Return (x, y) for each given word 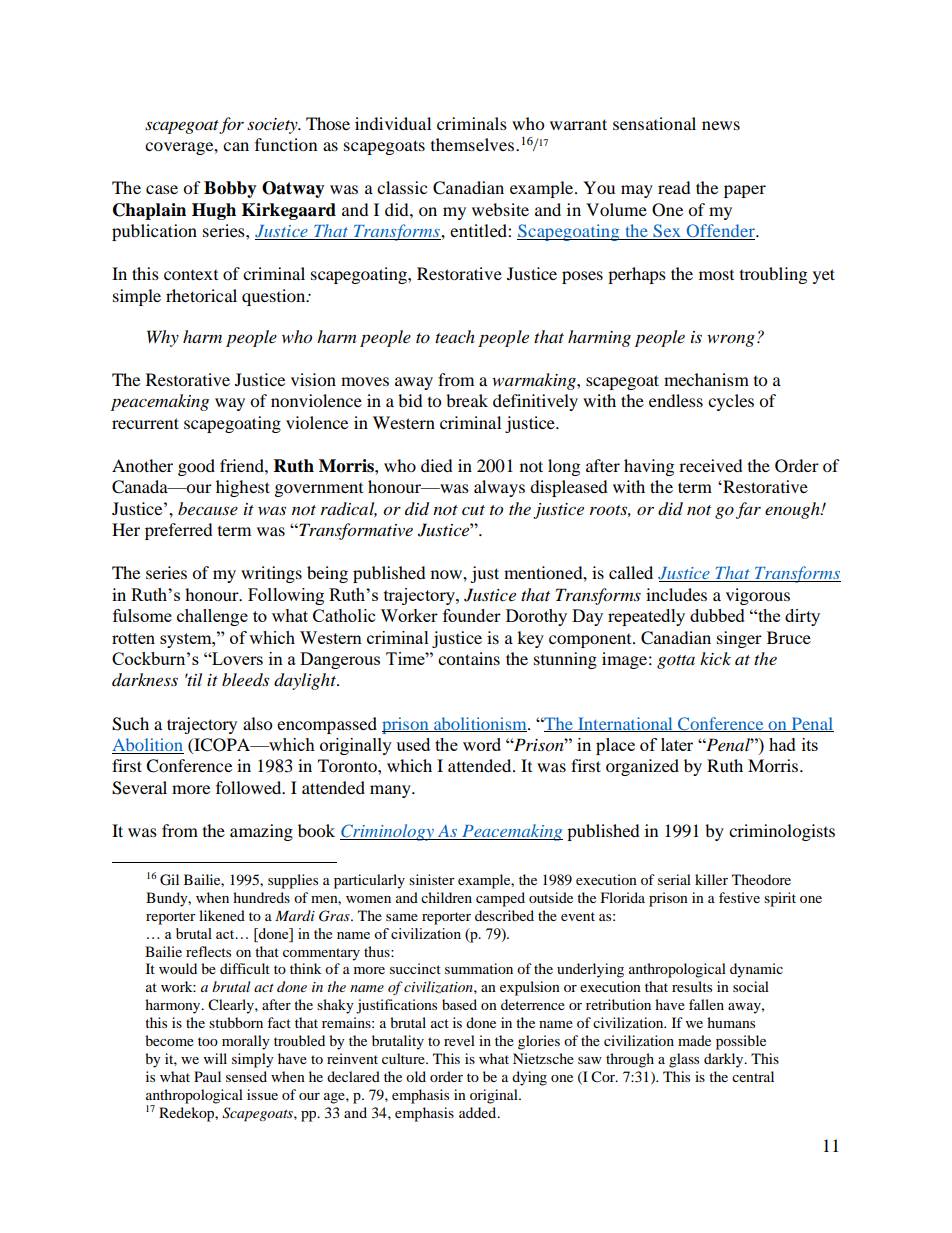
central (753, 1076)
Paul (207, 1076)
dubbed (717, 615)
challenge (212, 617)
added (479, 1112)
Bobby (230, 189)
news (721, 125)
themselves (472, 144)
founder (472, 615)
